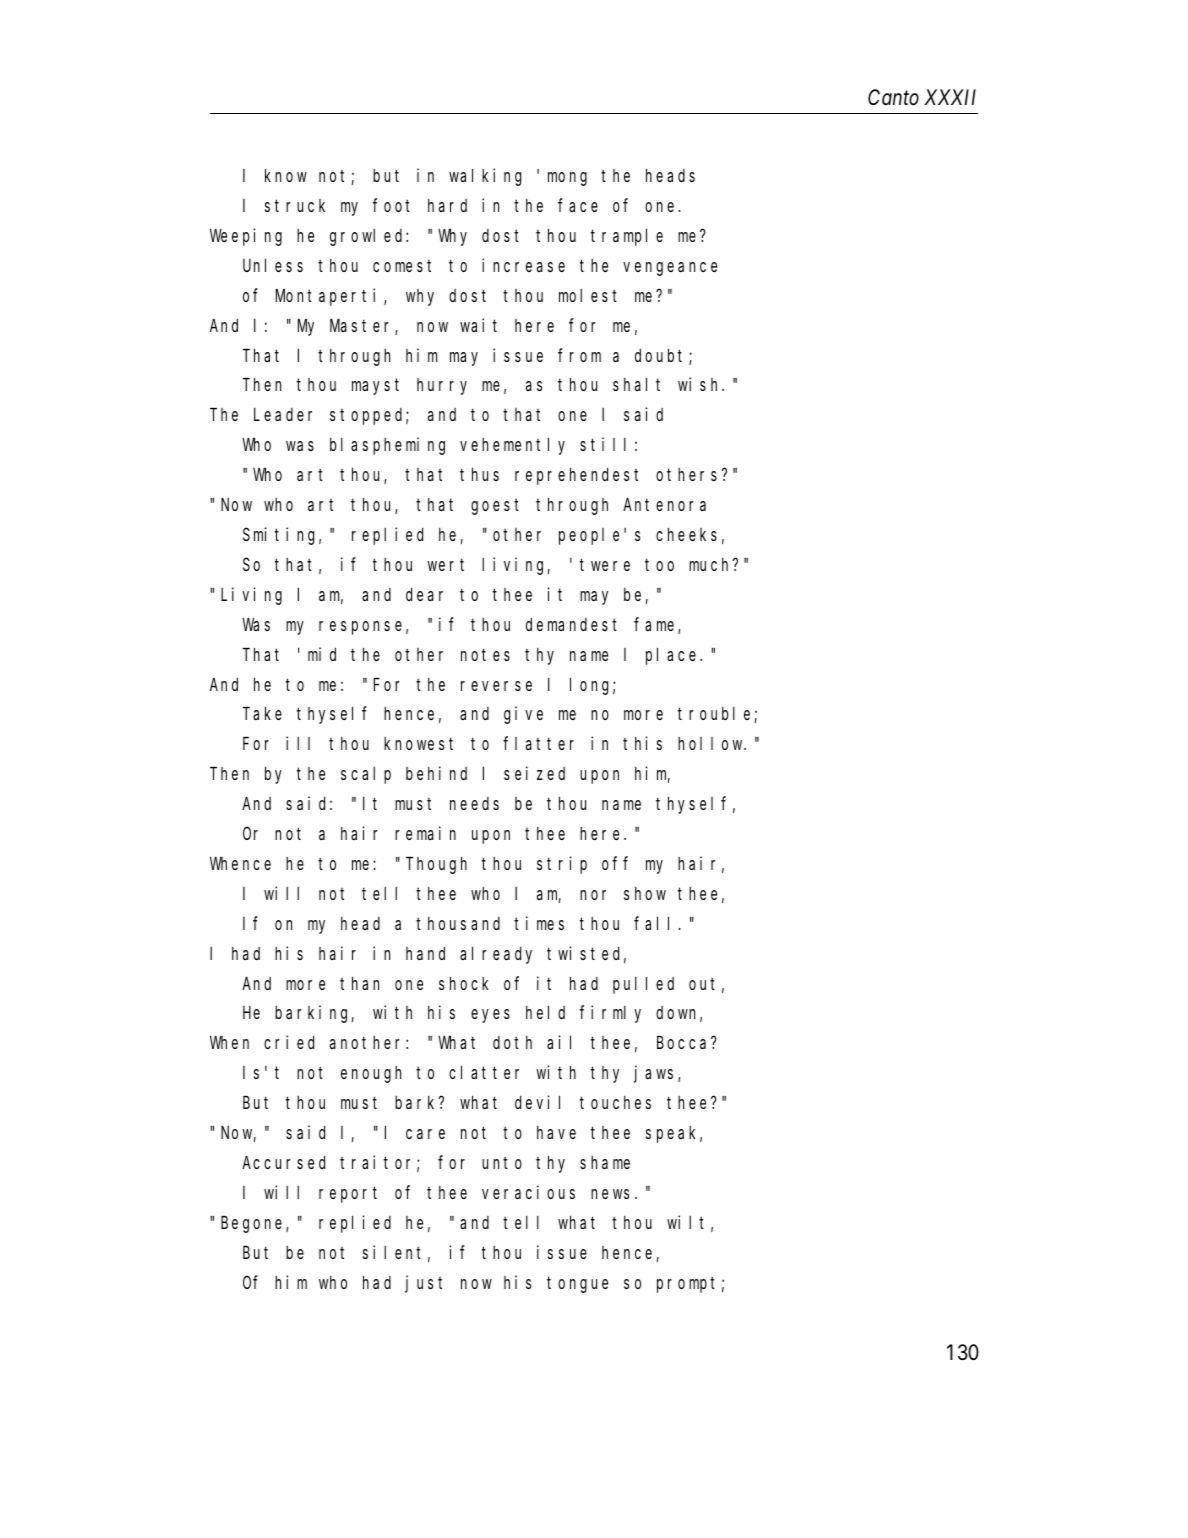 The width and height of the document is (1188, 1538). Describe the element at coordinates (893, 97) in the document. I see `Canto` at that location.
